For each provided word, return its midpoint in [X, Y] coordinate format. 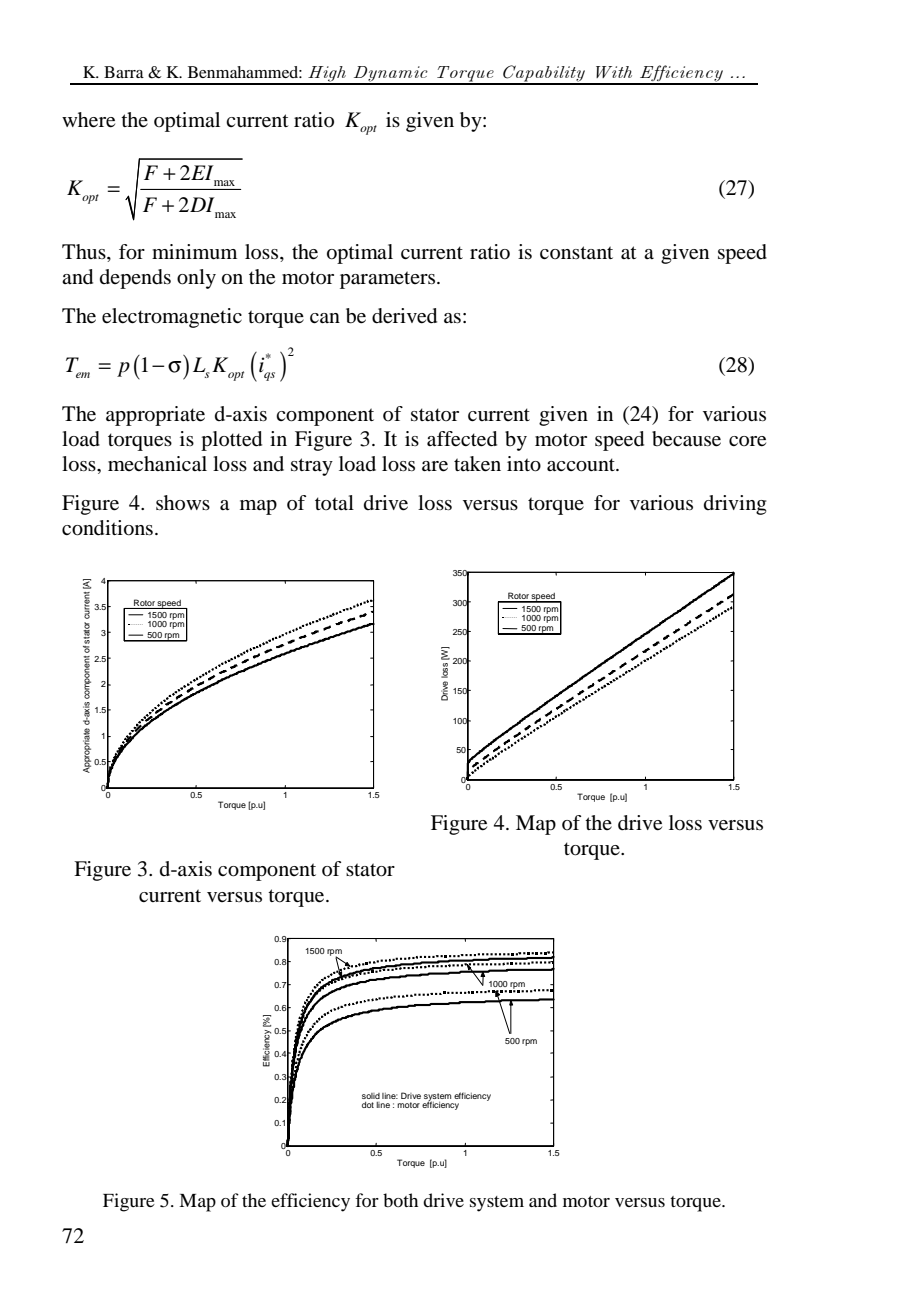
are [435, 466]
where [88, 120]
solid [371, 1096]
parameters [389, 280]
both [400, 1200]
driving [735, 505]
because [686, 439]
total [334, 502]
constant [576, 252]
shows [183, 502]
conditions [107, 528]
